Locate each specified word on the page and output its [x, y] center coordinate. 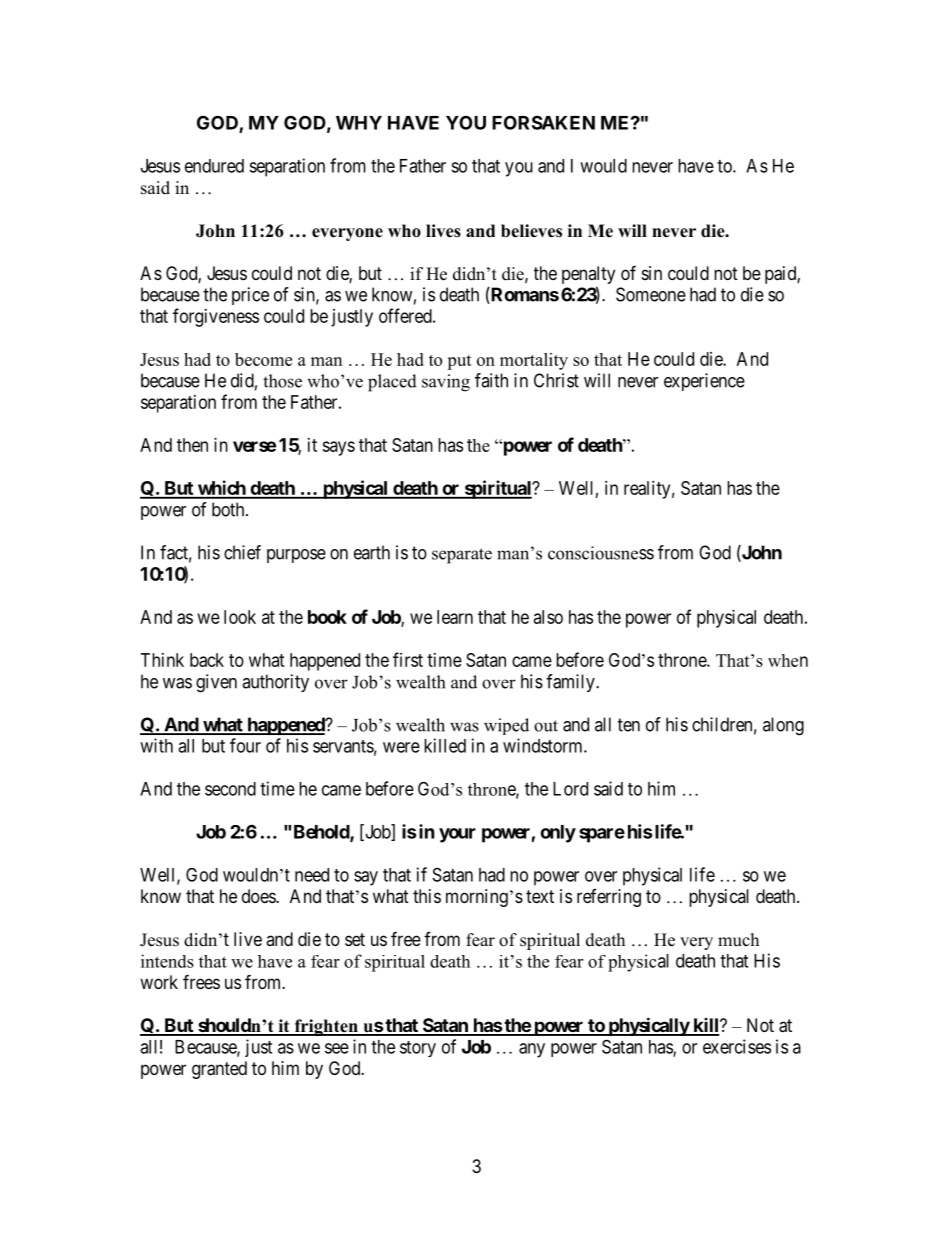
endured [214, 166]
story [418, 1049]
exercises [737, 1046]
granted [219, 1070]
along [783, 726]
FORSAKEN [543, 122]
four [245, 745]
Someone [651, 294]
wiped [506, 726]
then [192, 445]
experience [704, 382]
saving [446, 383]
